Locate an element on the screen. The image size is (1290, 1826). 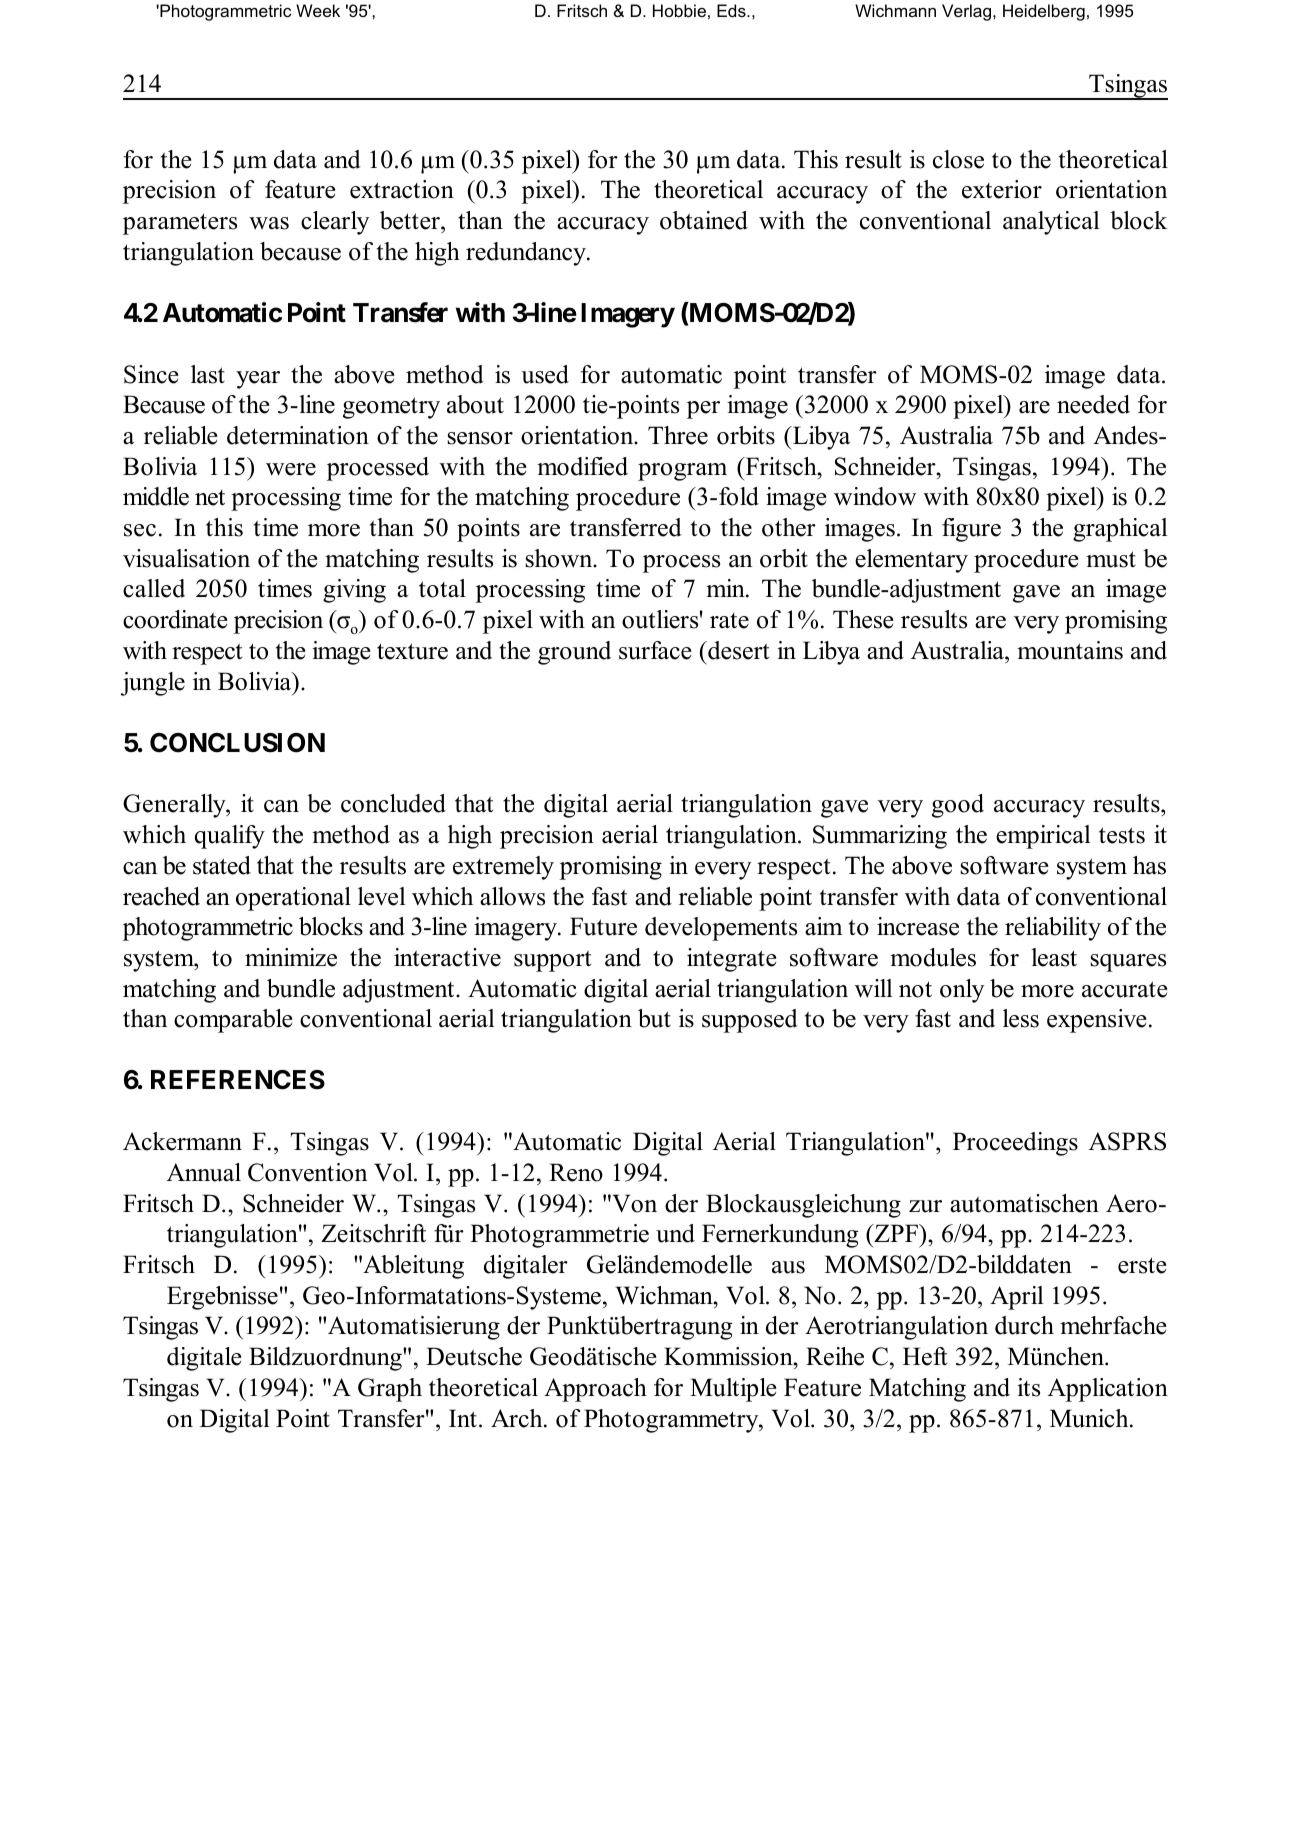
minimize is located at coordinates (291, 957).
